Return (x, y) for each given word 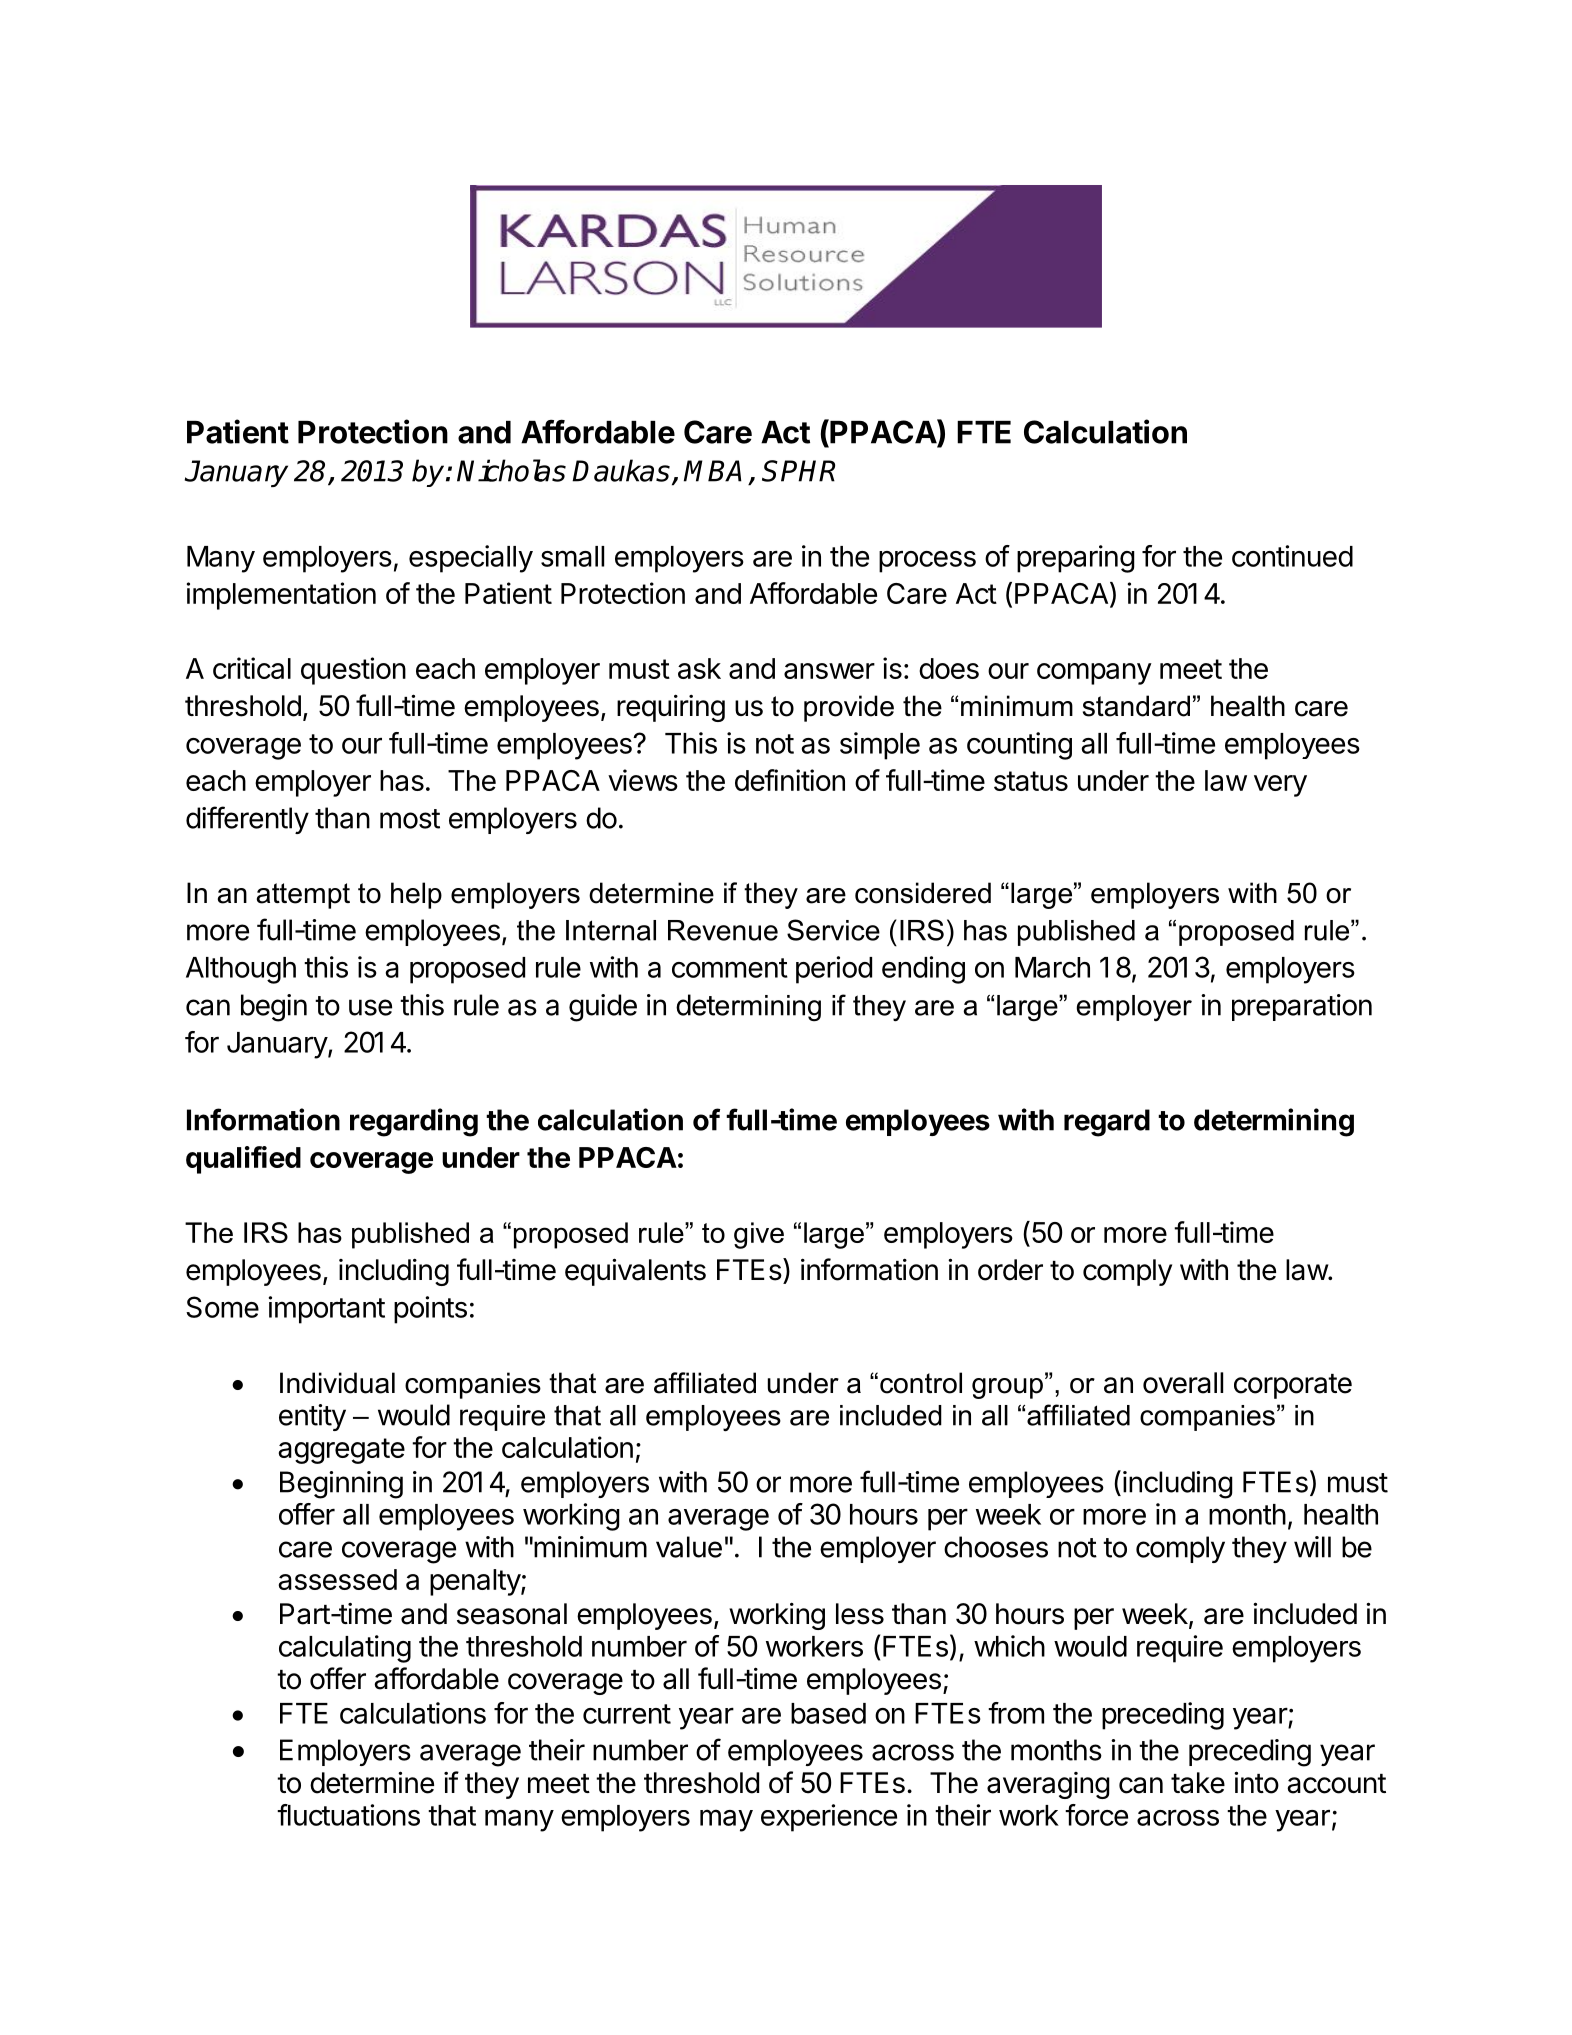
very (1280, 786)
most (410, 819)
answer (829, 671)
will (1312, 1547)
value (689, 1547)
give (759, 1235)
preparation (1302, 1007)
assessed (337, 1579)
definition (790, 780)
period (834, 970)
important (326, 1310)
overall (1183, 1383)
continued (1292, 556)
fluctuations (348, 1815)
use (370, 1007)
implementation (281, 596)
